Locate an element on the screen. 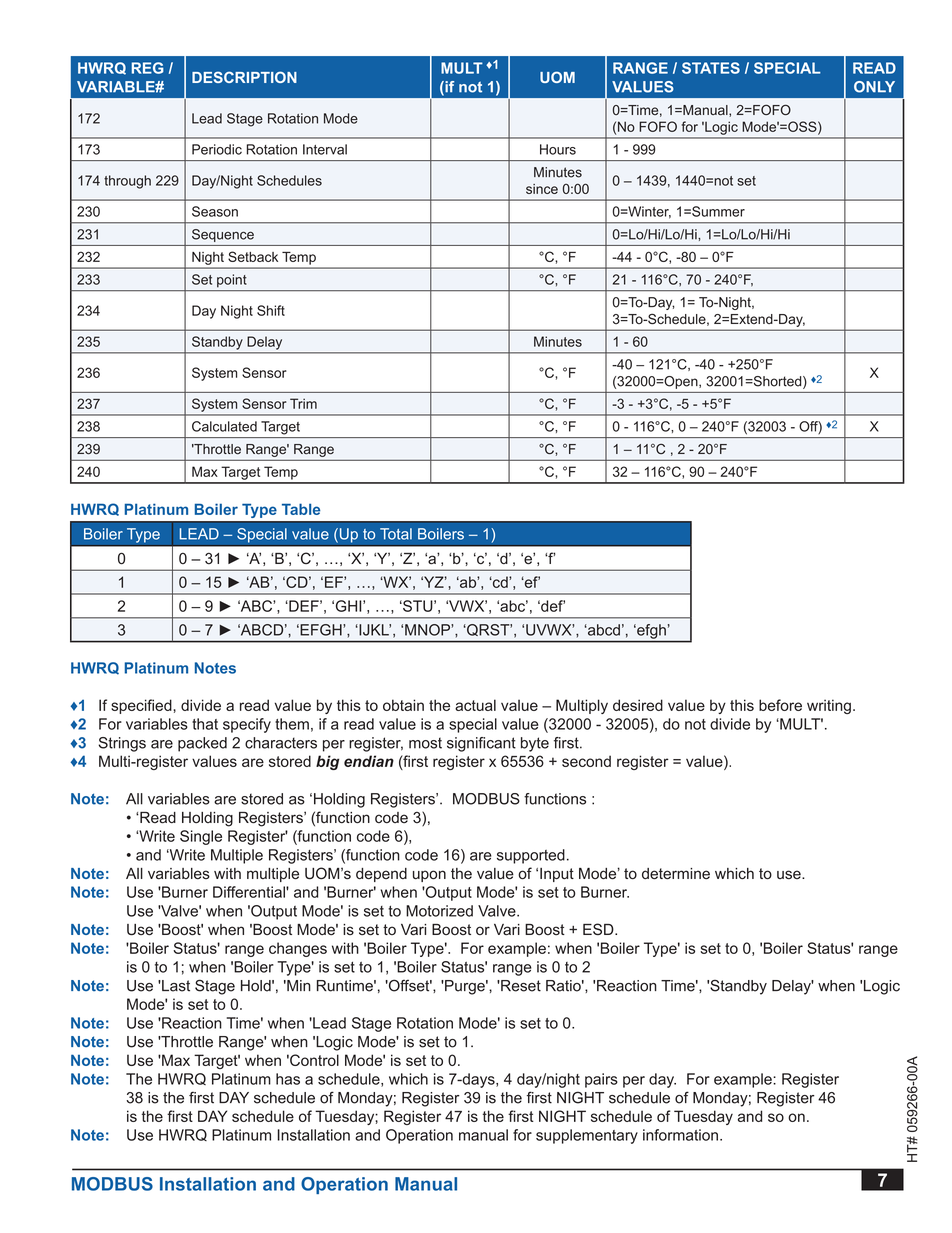  actual is located at coordinates (475, 705).
